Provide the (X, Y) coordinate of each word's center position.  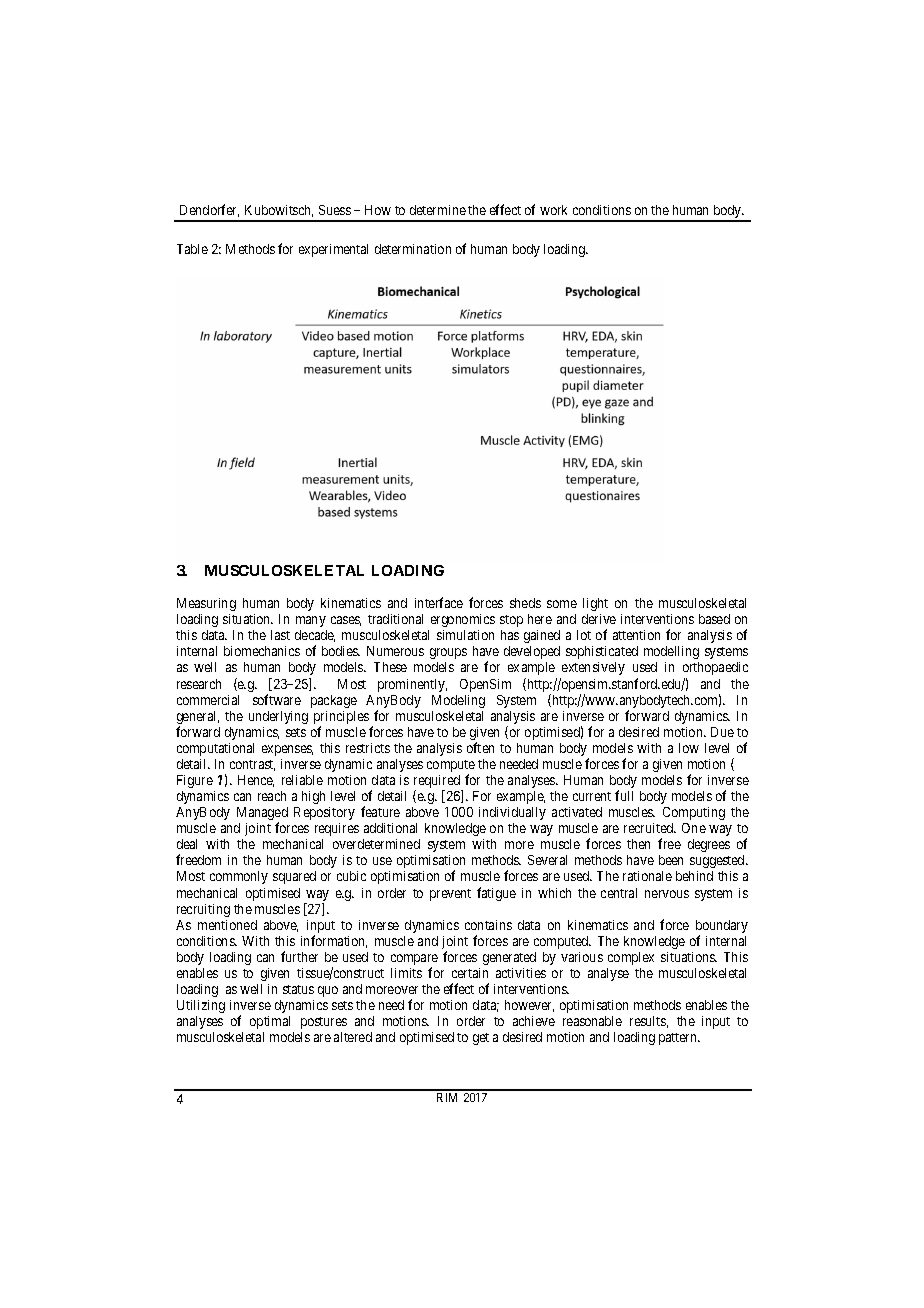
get (481, 1039)
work (553, 210)
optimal (270, 1022)
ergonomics (463, 620)
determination (413, 249)
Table (192, 249)
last (280, 635)
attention (636, 635)
